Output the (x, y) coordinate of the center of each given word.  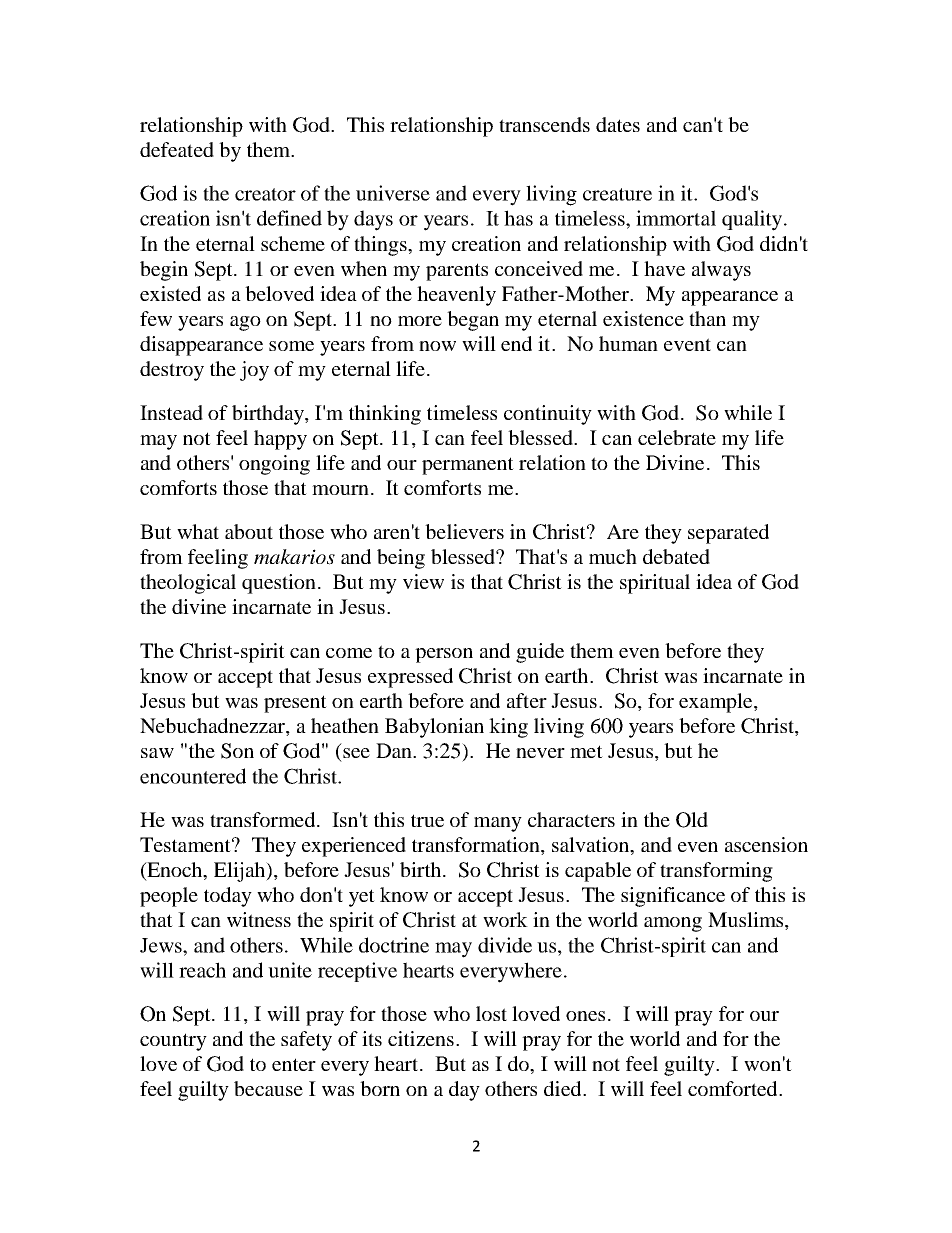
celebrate (677, 437)
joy (254, 371)
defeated (177, 149)
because (268, 1088)
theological (188, 584)
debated (676, 556)
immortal (676, 218)
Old (692, 820)
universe (393, 193)
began (473, 321)
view (423, 581)
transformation (477, 846)
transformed (264, 819)
